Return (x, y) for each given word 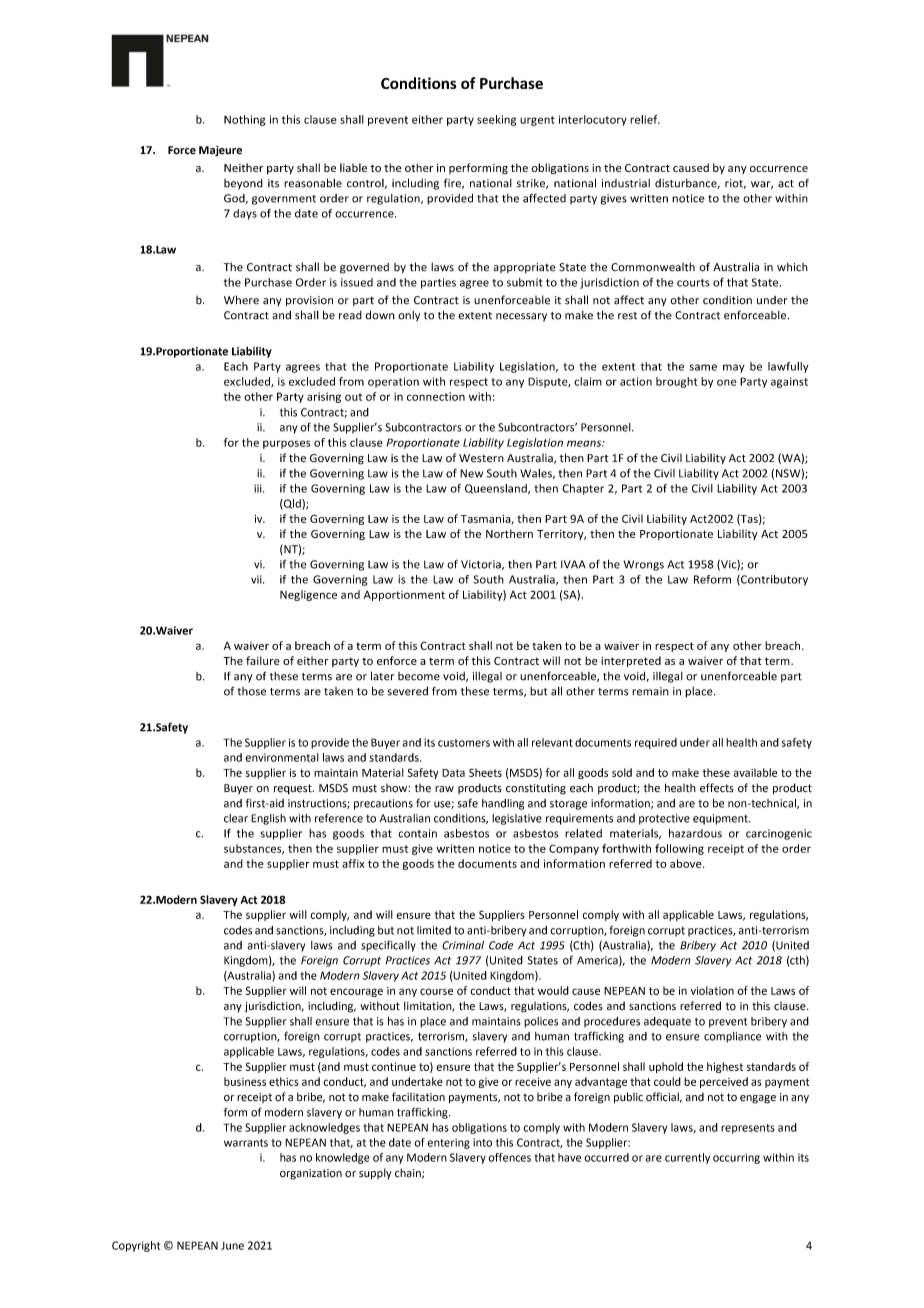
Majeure (220, 151)
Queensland (497, 489)
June (232, 1246)
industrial (626, 183)
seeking (496, 120)
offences (509, 1157)
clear (236, 818)
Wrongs (644, 565)
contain (417, 833)
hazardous (695, 833)
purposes (286, 444)
